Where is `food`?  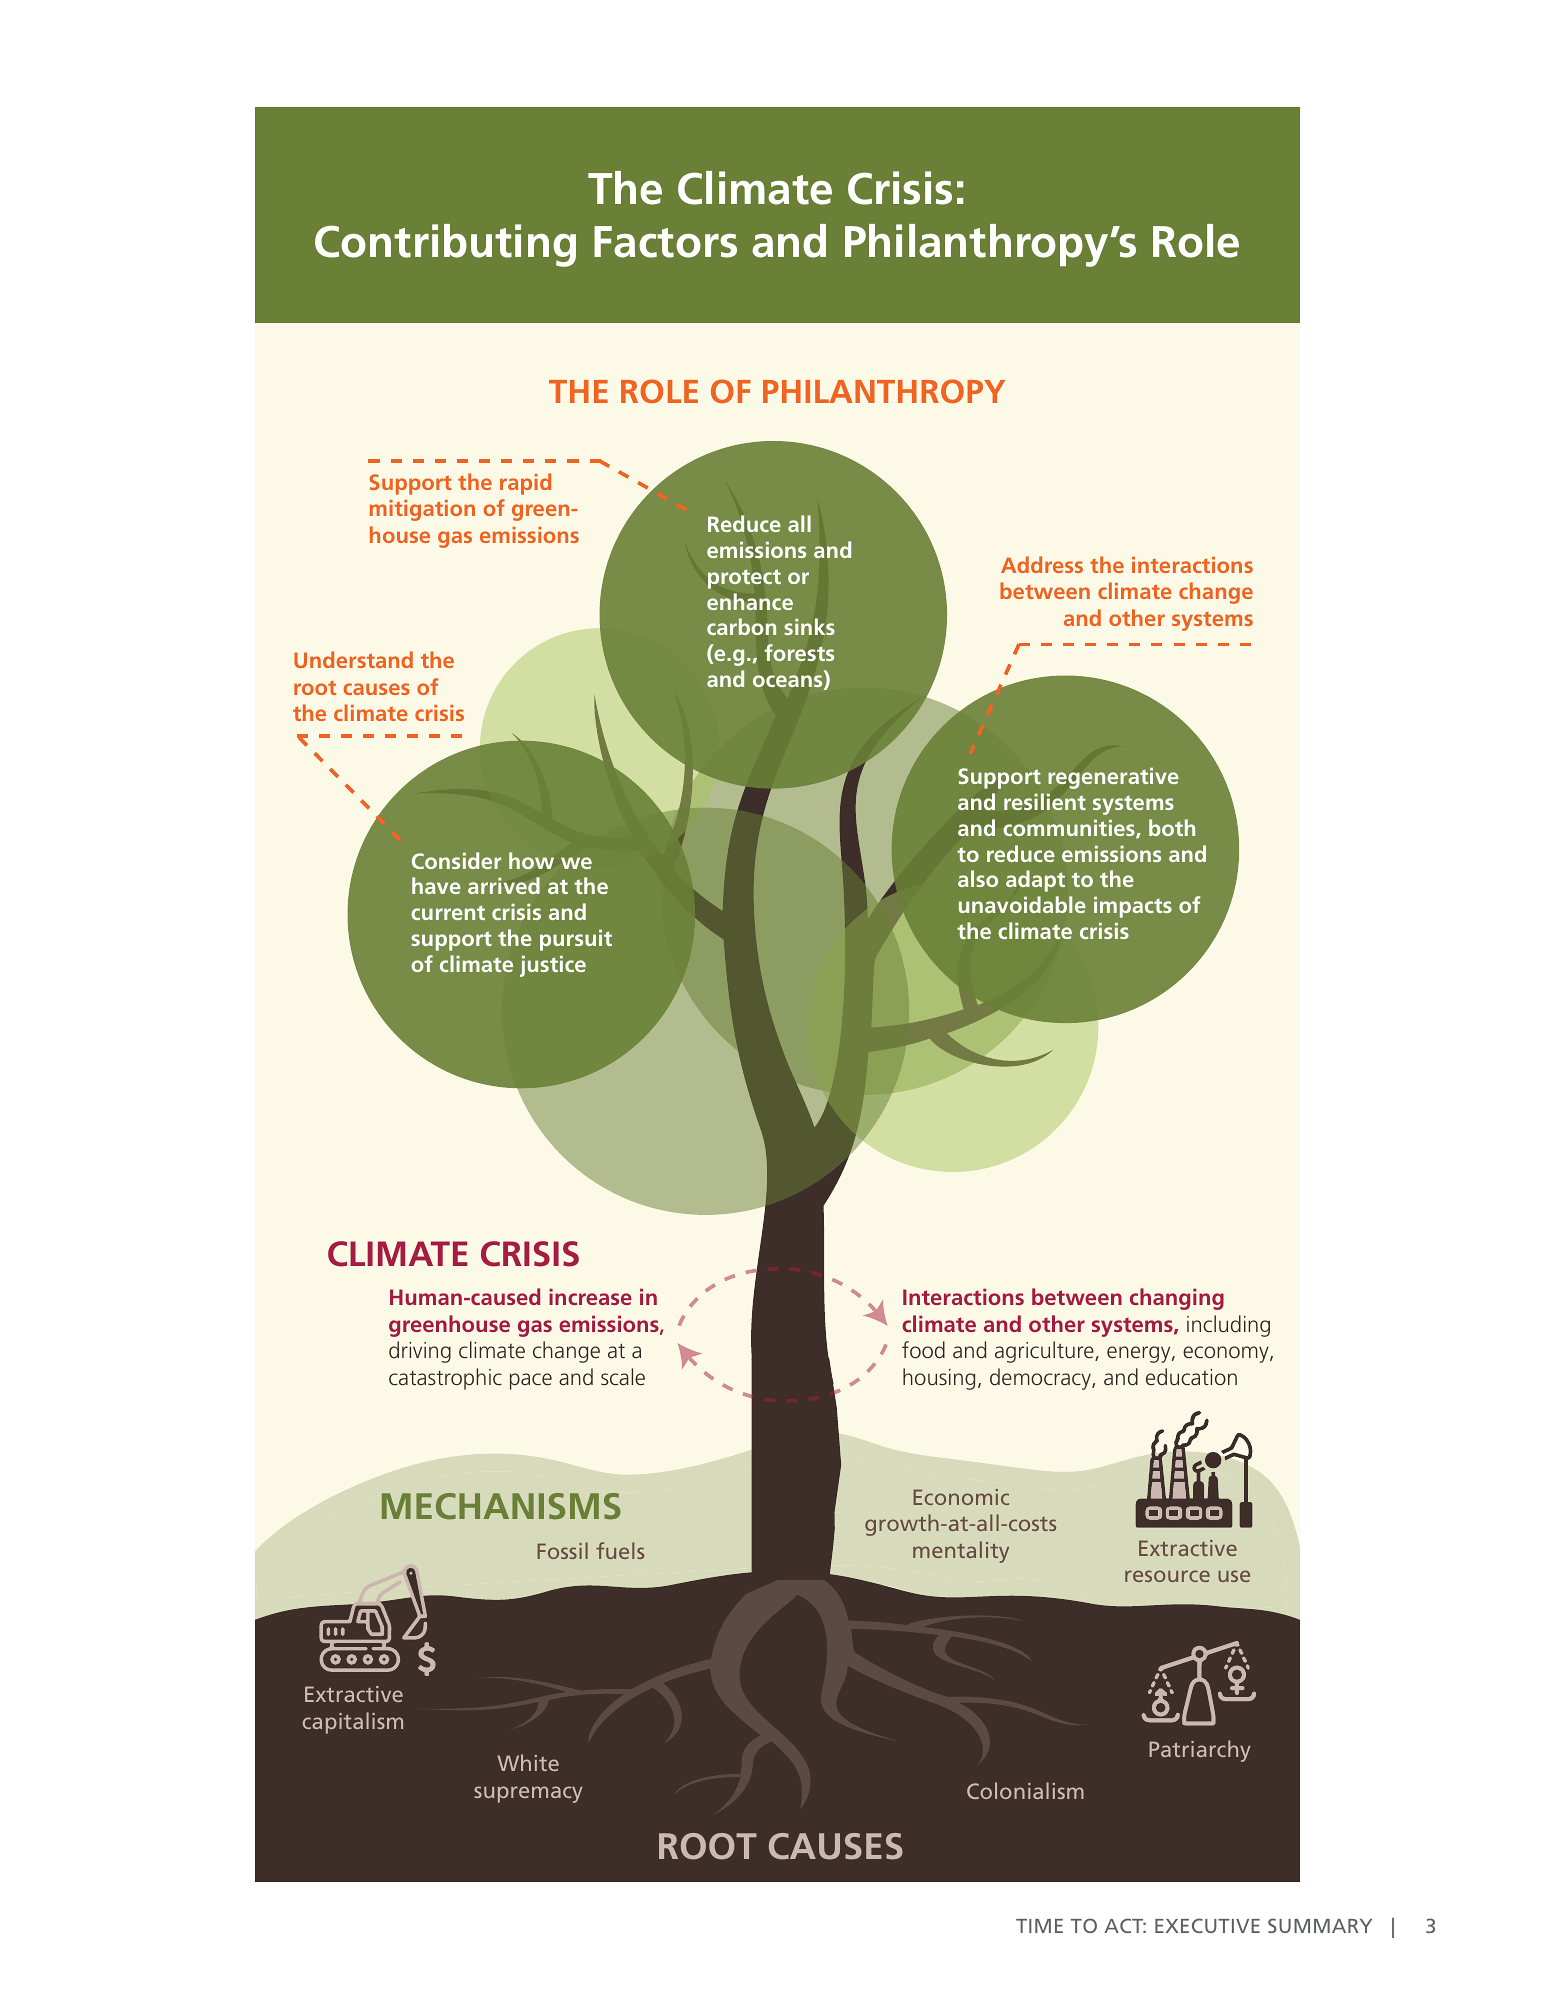
food is located at coordinates (923, 1349).
